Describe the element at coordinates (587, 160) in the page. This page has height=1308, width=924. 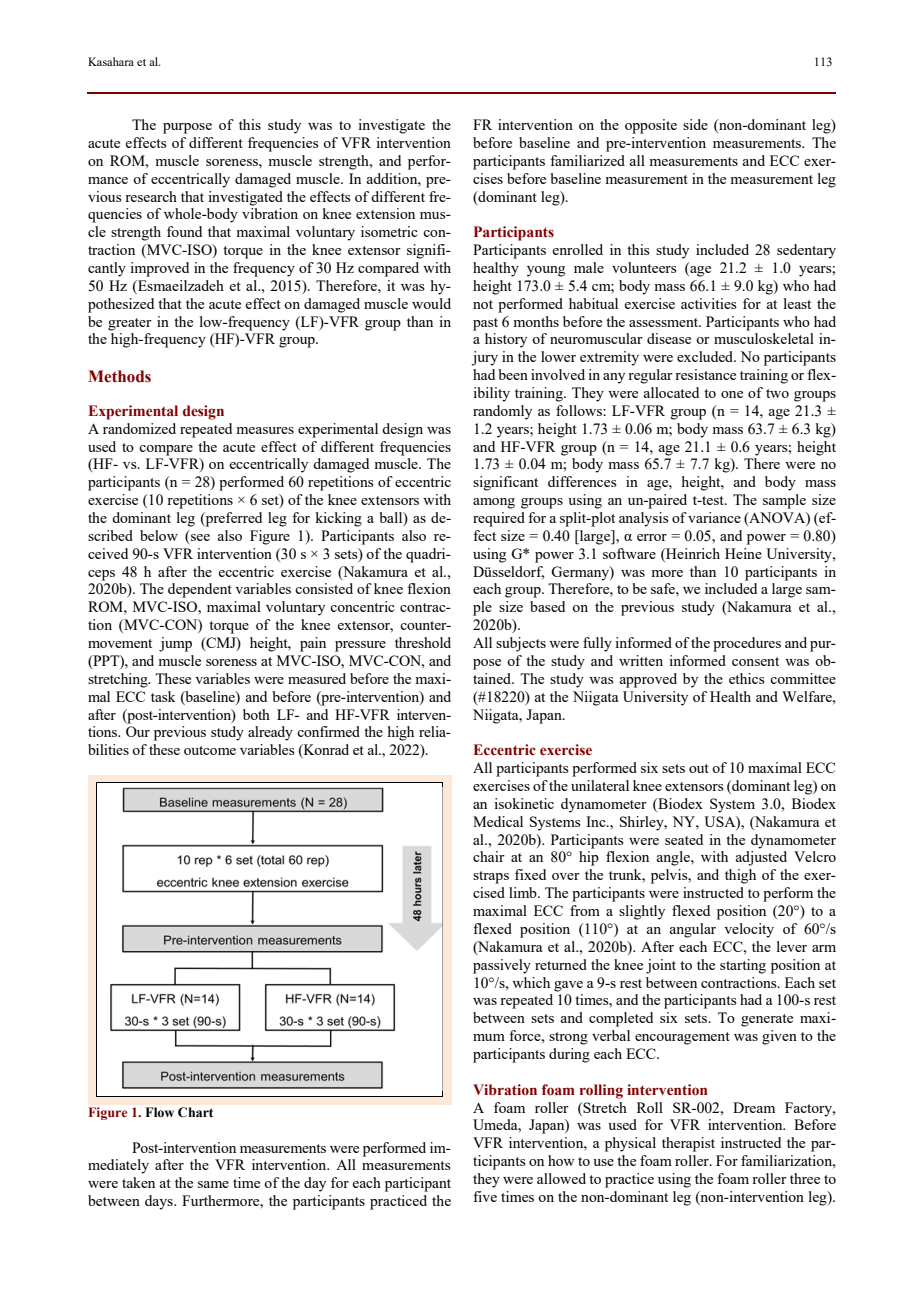
I see `familiarized` at that location.
